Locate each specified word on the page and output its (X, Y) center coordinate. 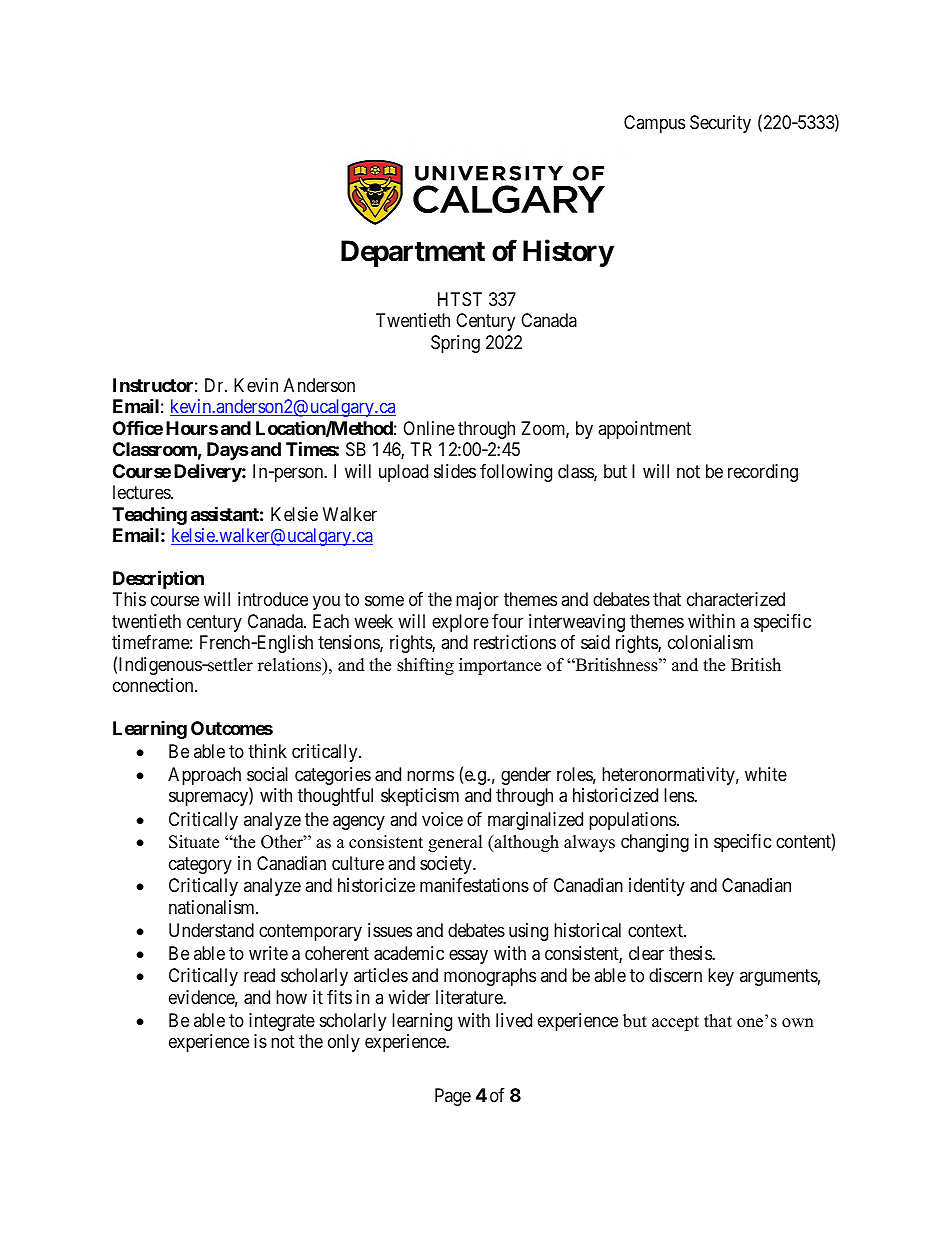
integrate (282, 1022)
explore (460, 623)
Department (413, 253)
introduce (273, 599)
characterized (736, 599)
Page (453, 1097)
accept (675, 1023)
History (568, 253)
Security (720, 124)
